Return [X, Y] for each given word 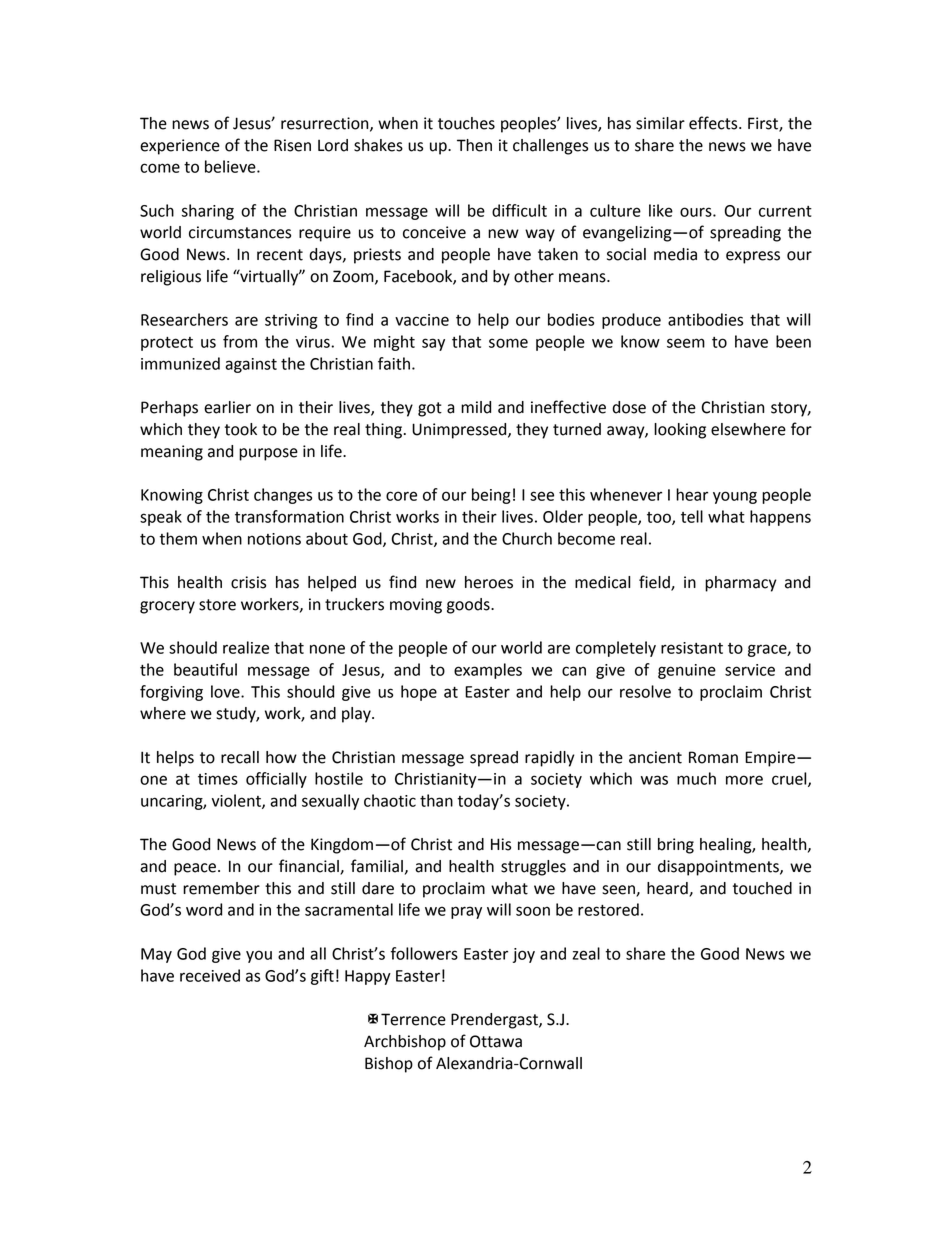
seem [686, 343]
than [436, 800]
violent [237, 801]
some [508, 343]
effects [714, 123]
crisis [248, 582]
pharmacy [741, 584]
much [696, 778]
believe [231, 166]
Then [474, 145]
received [210, 975]
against [251, 365]
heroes [489, 582]
